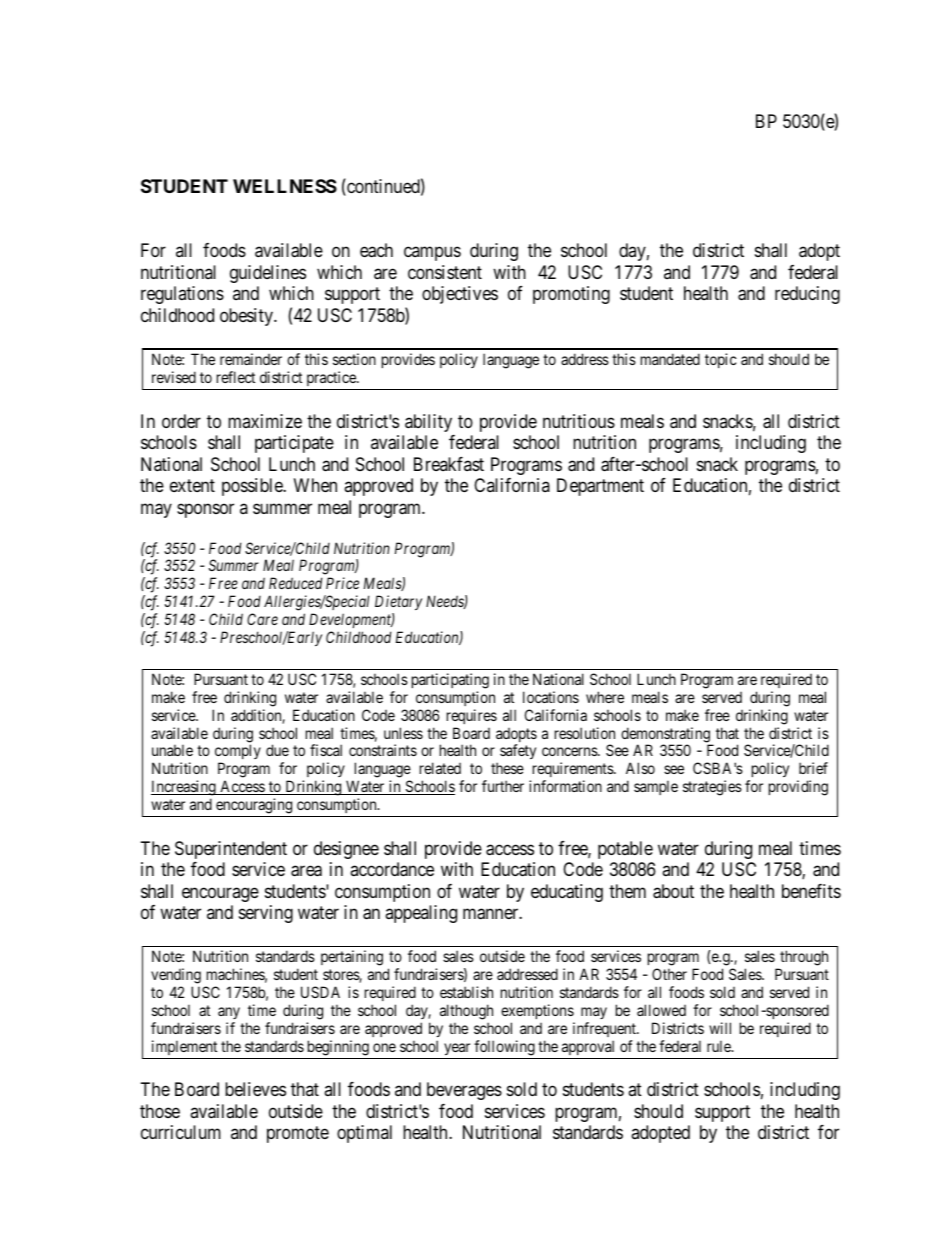 The width and height of the screenshot is (952, 1233). I want to click on reducing, so click(807, 295).
